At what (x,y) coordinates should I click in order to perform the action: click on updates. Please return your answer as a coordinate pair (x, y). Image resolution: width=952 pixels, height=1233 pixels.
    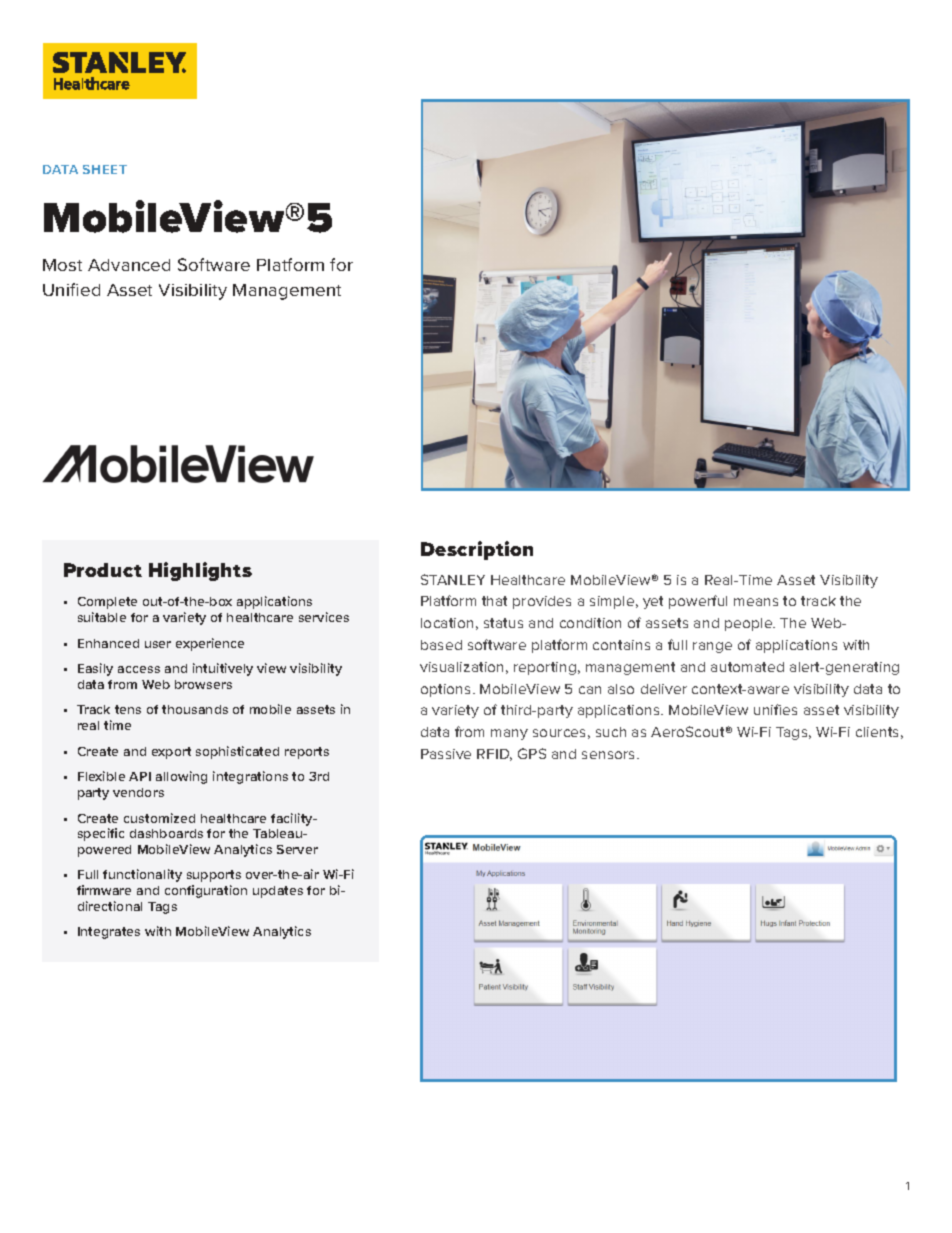
    Looking at the image, I should click on (278, 892).
